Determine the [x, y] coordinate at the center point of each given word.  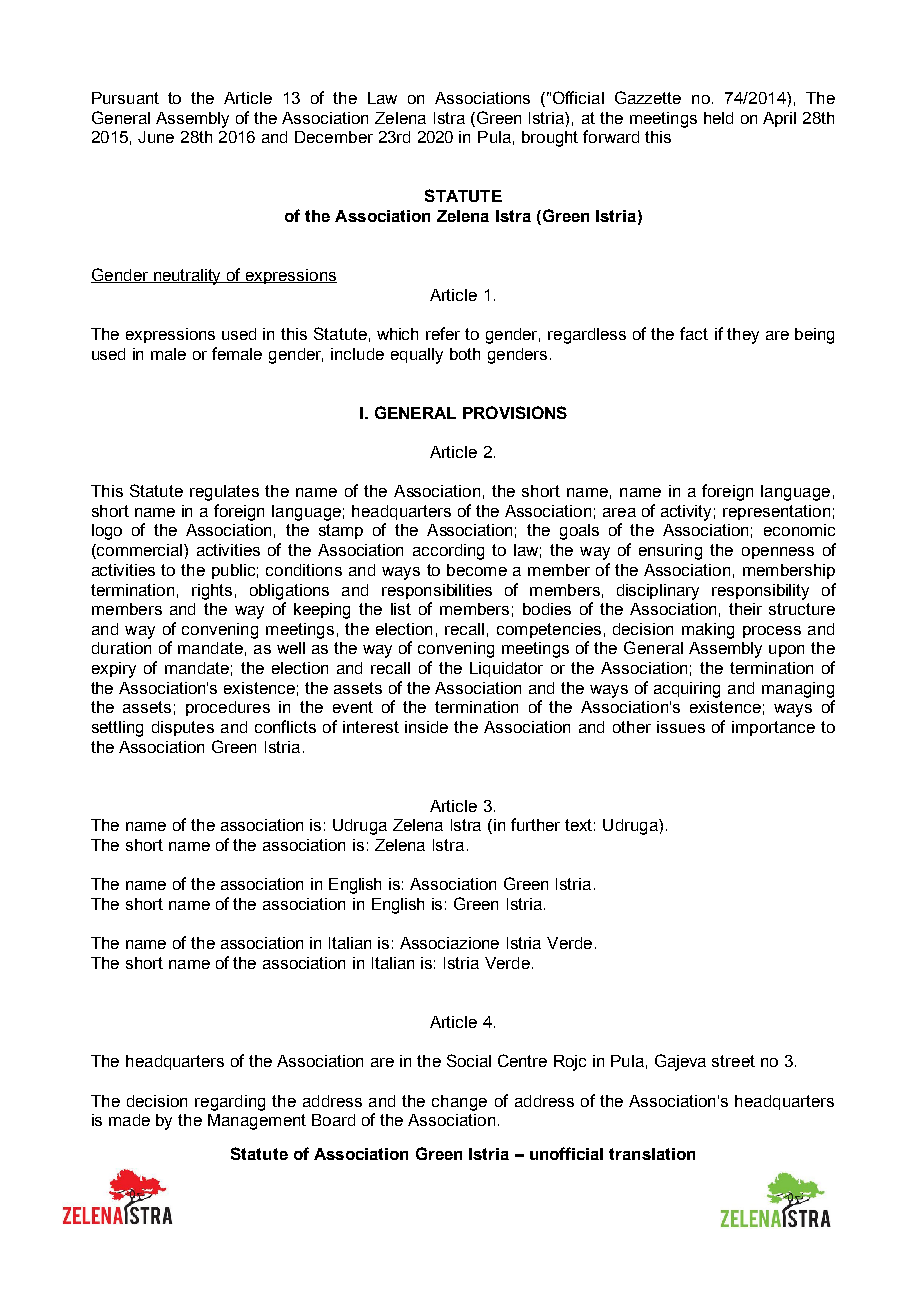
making [708, 631]
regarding [230, 1103]
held [718, 118]
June [156, 137]
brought [550, 139]
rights [212, 592]
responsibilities [437, 591]
